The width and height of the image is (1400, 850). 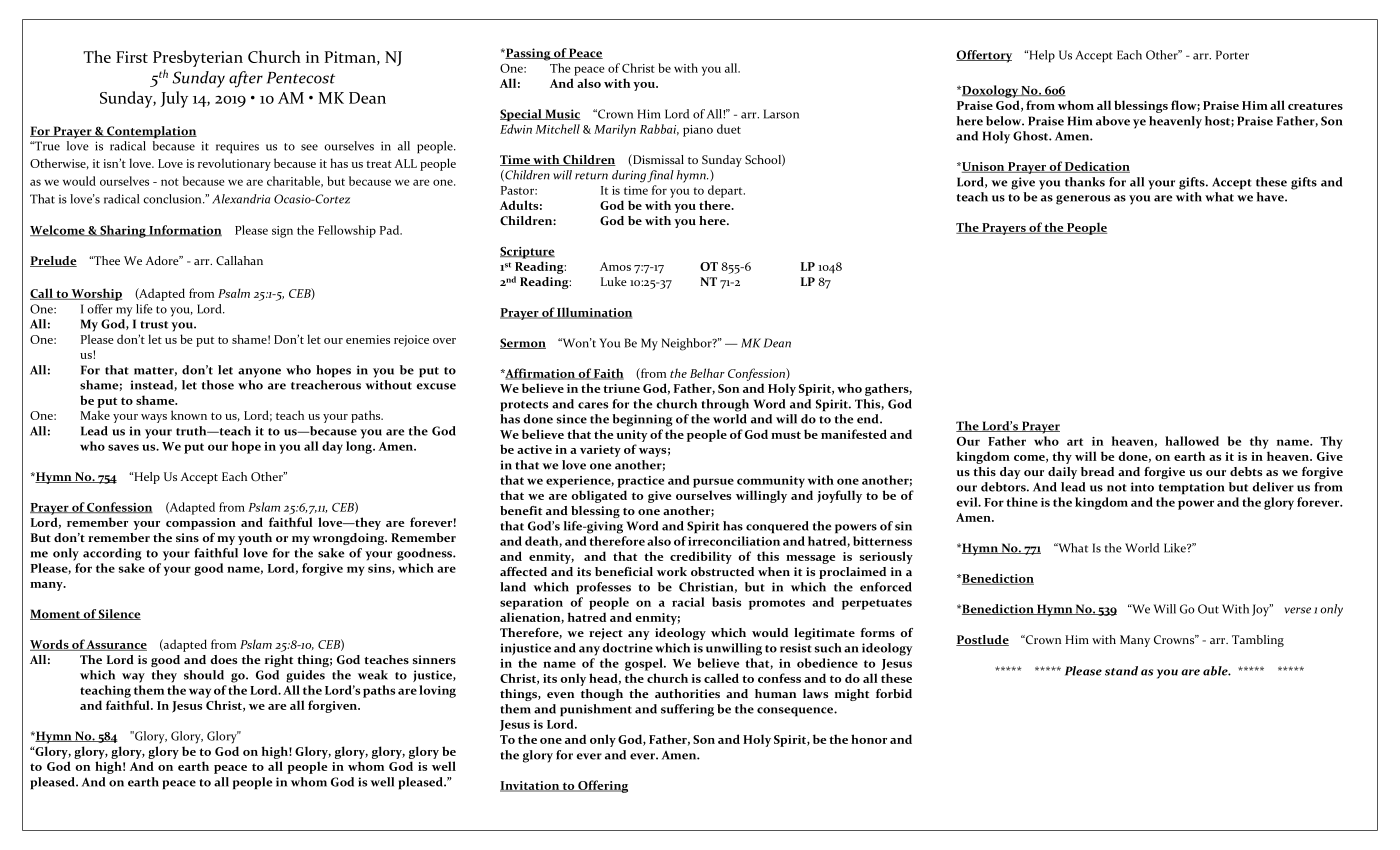 I want to click on Larson, so click(x=781, y=114).
